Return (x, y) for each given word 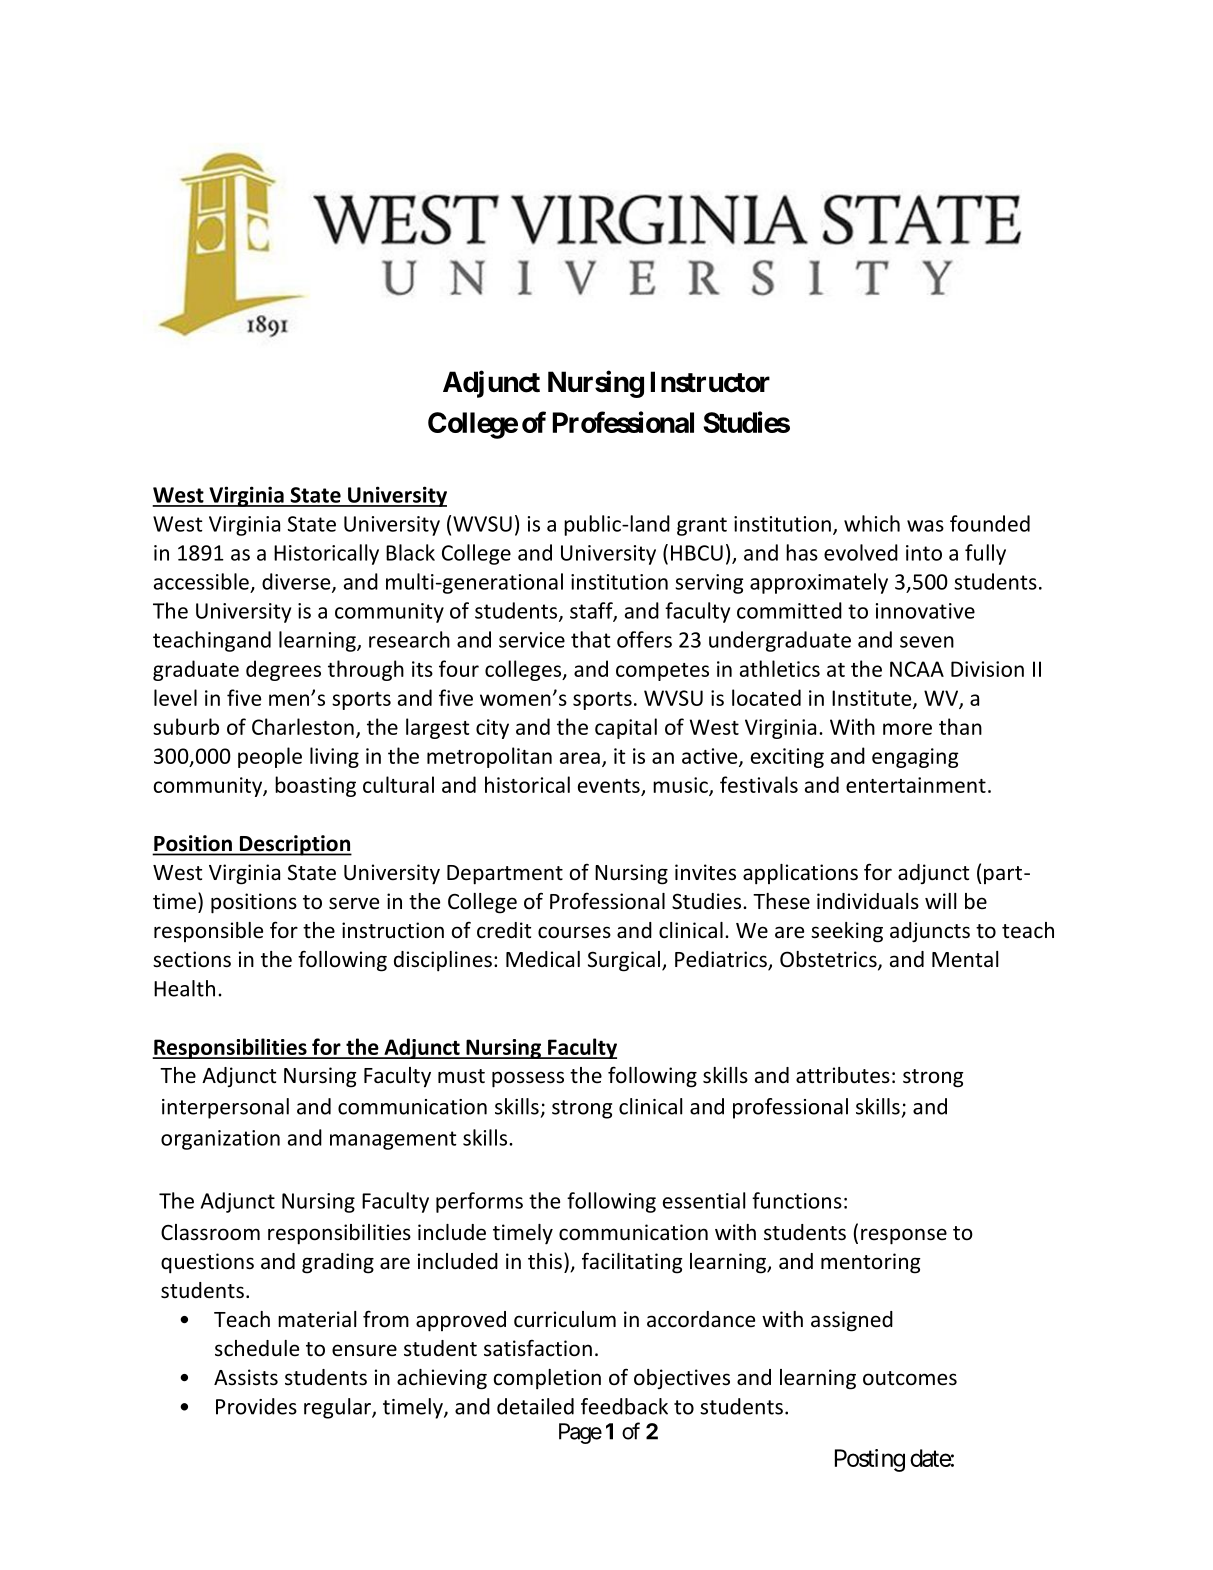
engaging (915, 758)
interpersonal (225, 1108)
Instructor (710, 382)
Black (410, 552)
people (270, 757)
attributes (843, 1075)
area (580, 758)
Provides (256, 1406)
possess (528, 1079)
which (872, 523)
